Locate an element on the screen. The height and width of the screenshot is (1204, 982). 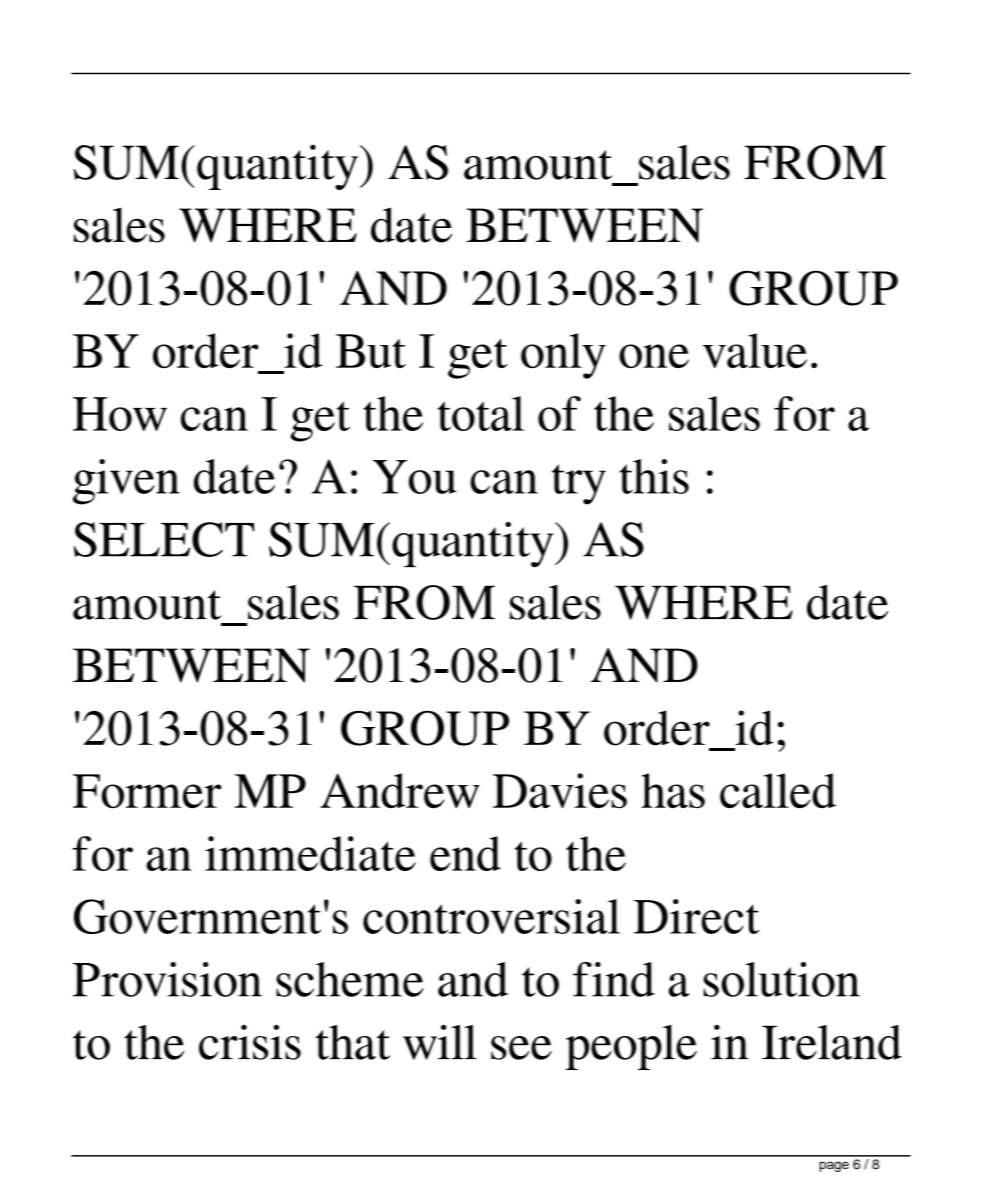
How is located at coordinates (120, 414).
